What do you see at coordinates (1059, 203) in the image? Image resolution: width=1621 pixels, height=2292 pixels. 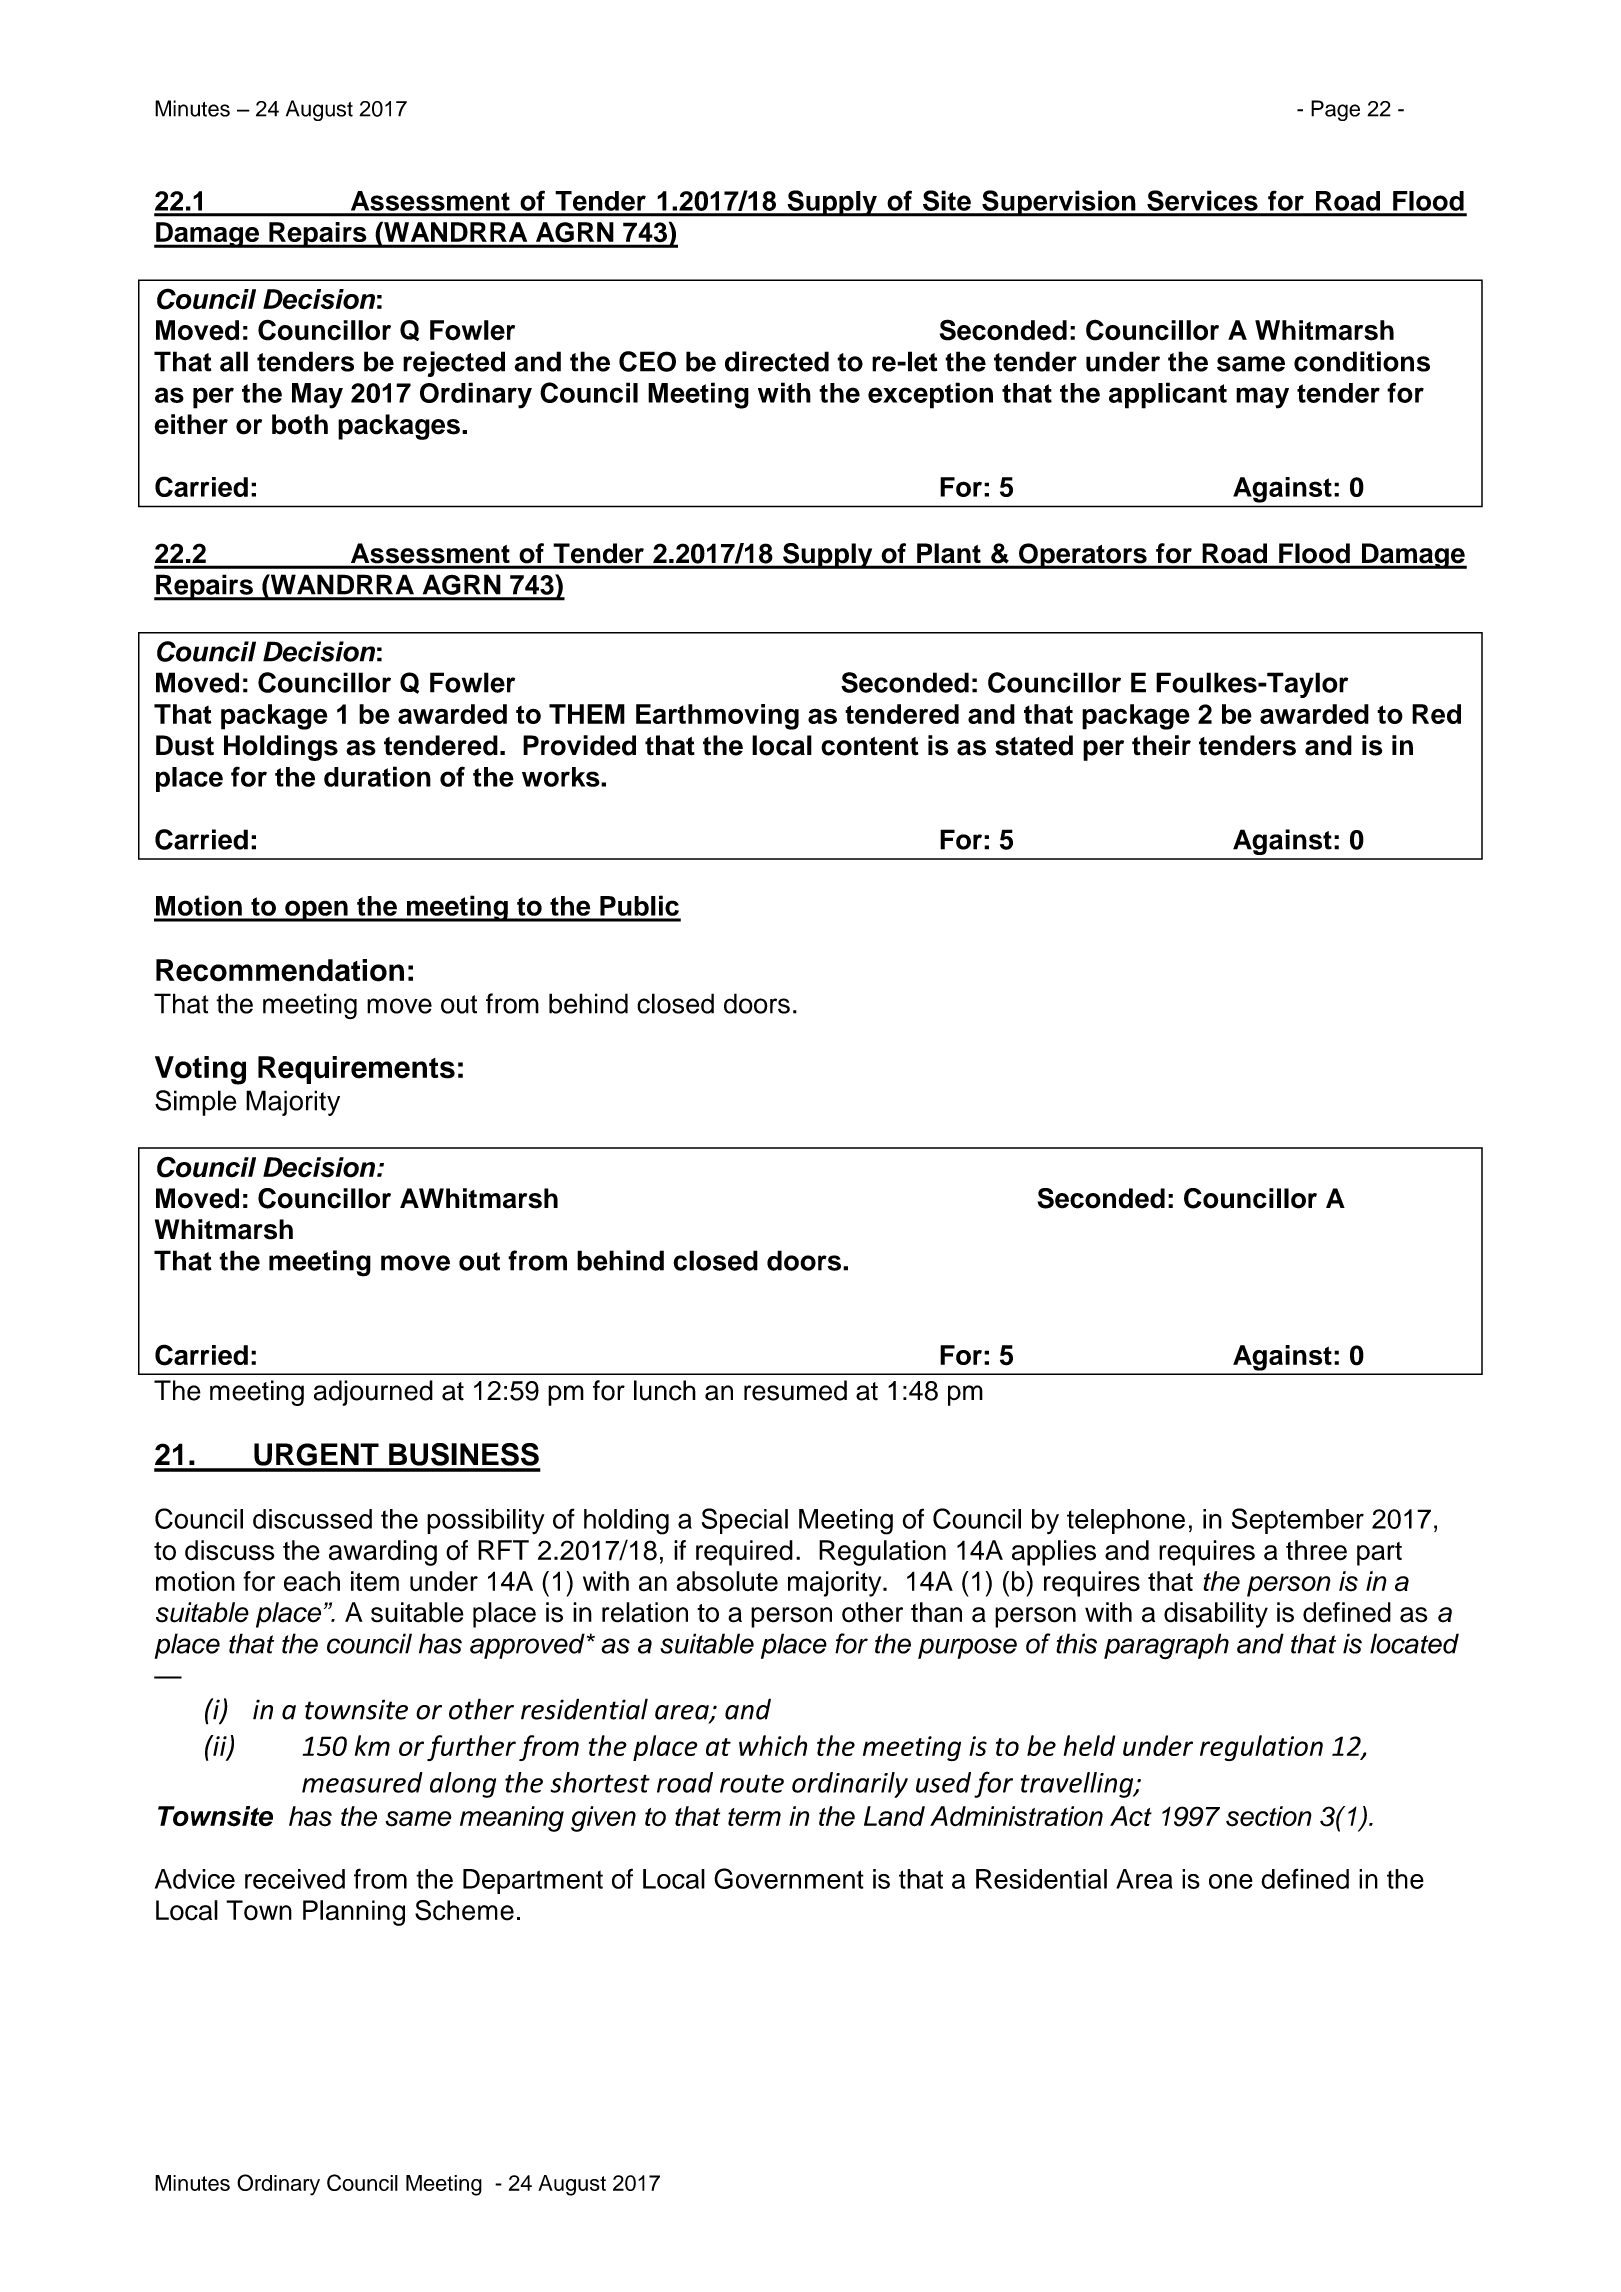 I see `Supervision` at bounding box center [1059, 203].
